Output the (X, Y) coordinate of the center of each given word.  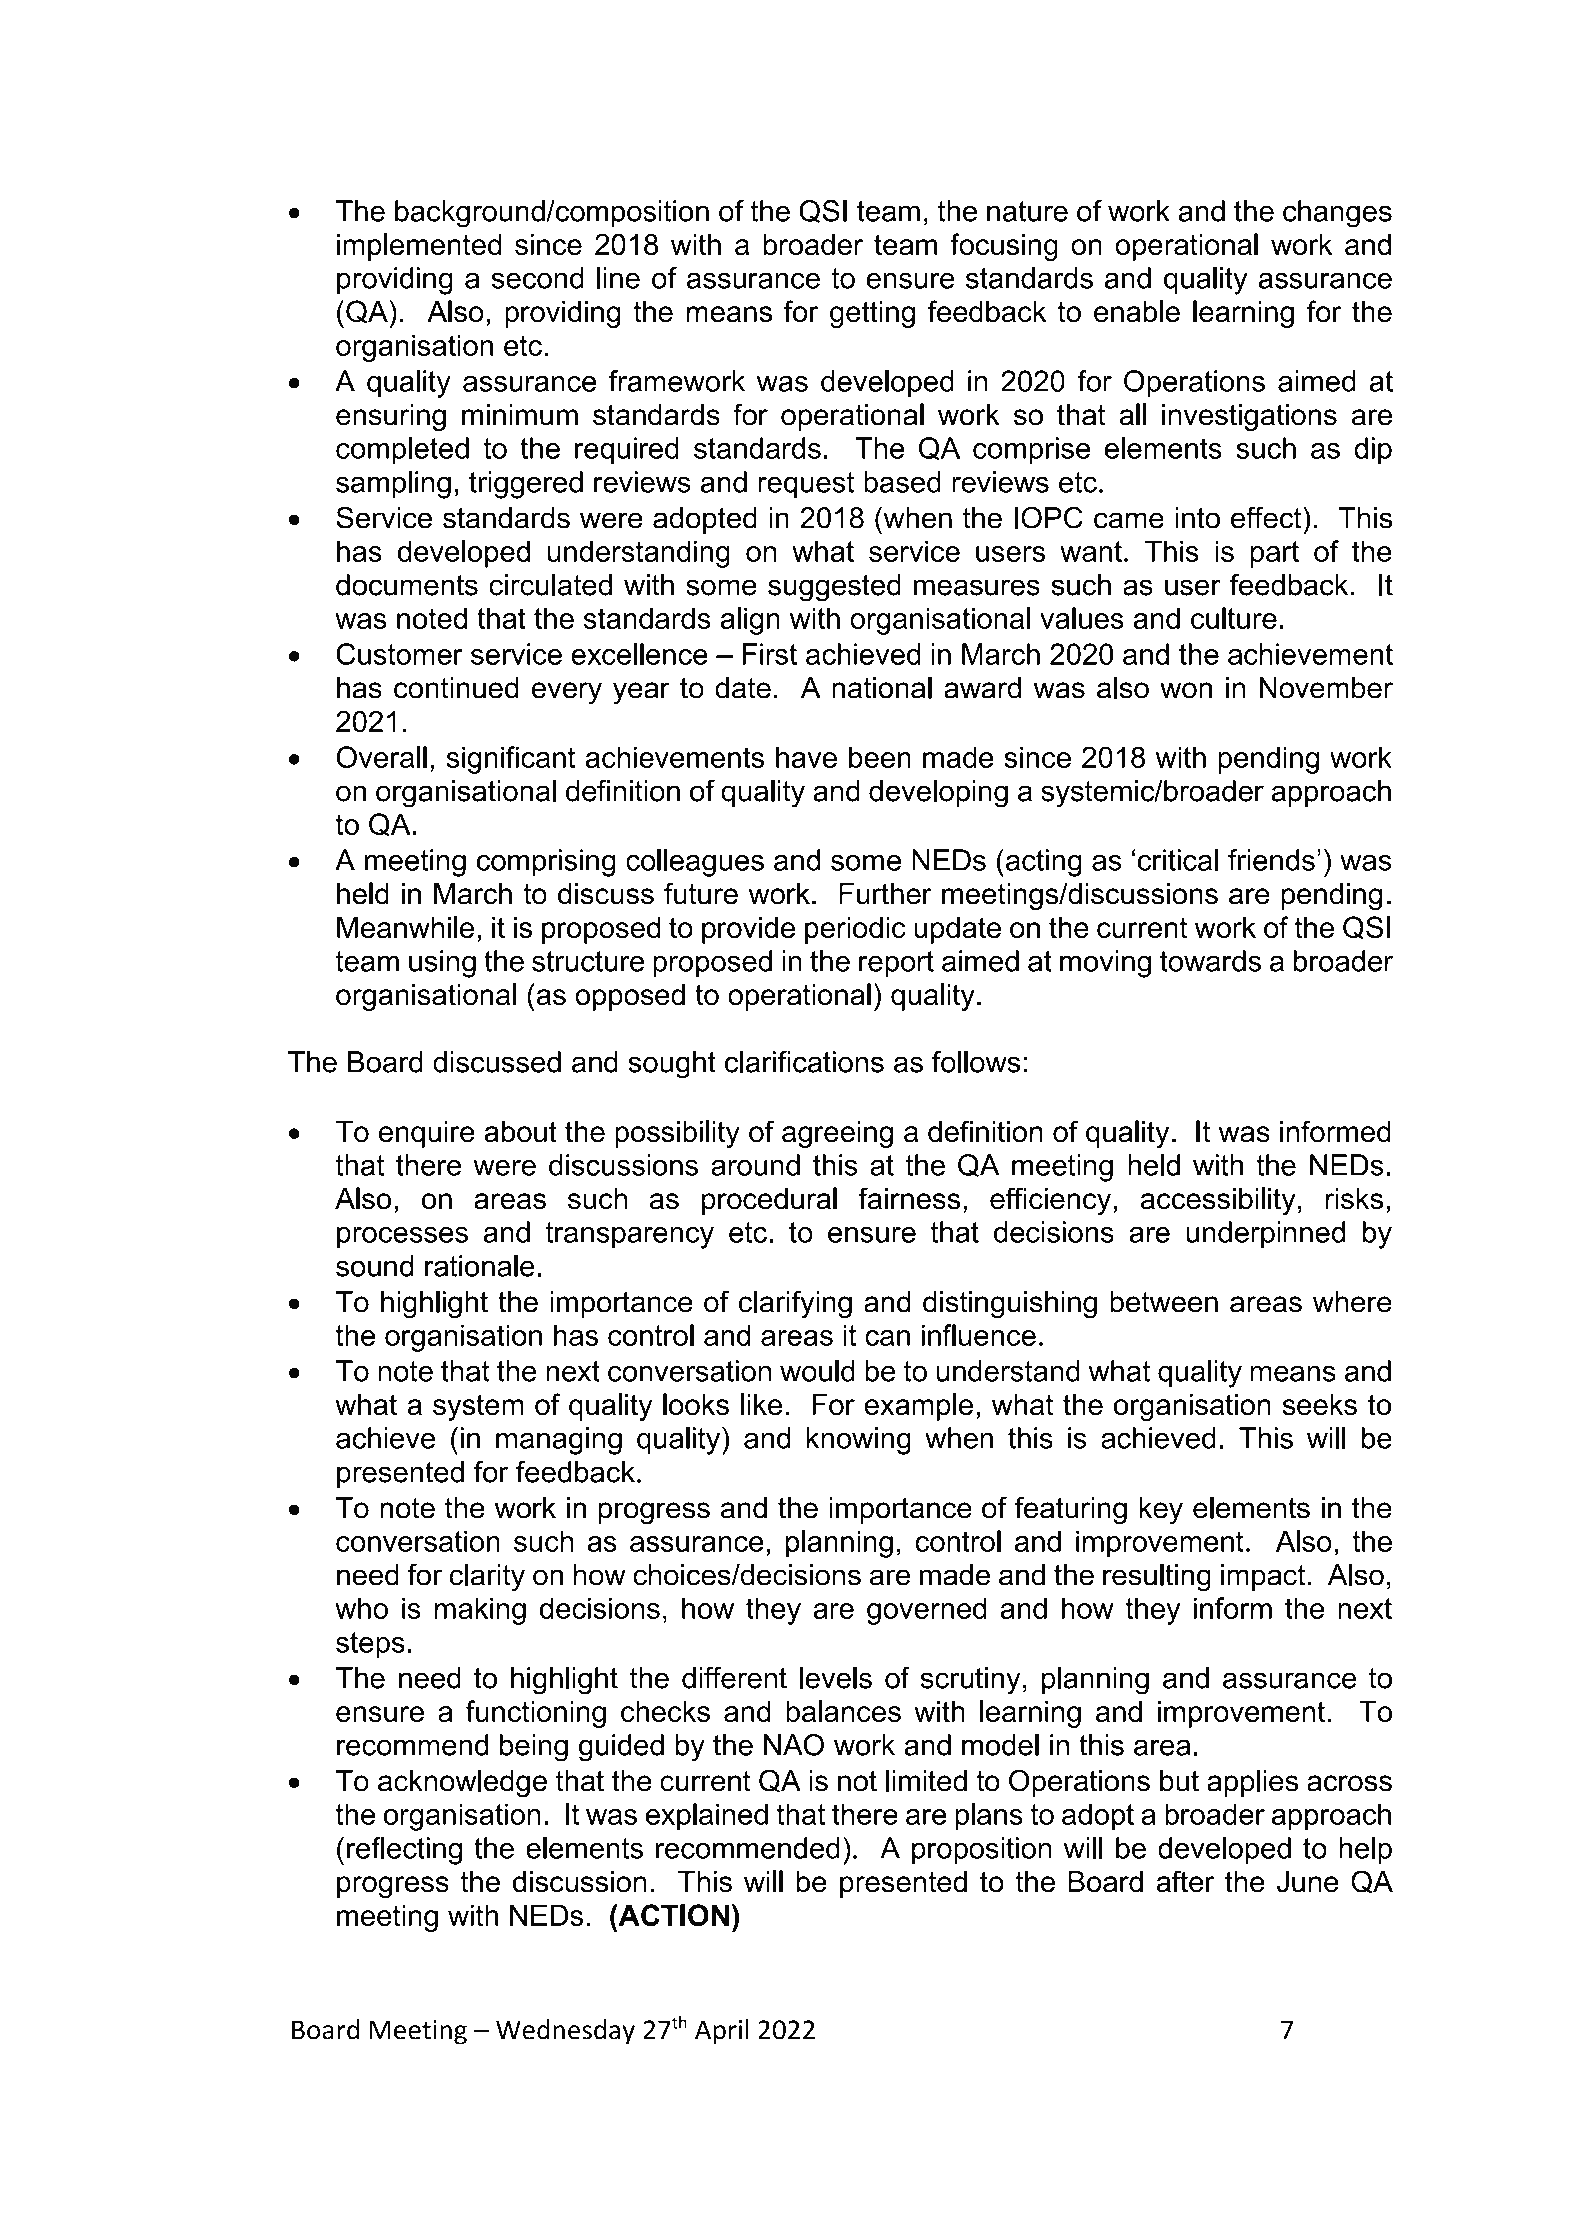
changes (1337, 214)
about (520, 1132)
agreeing (837, 1134)
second (538, 278)
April (722, 2032)
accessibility (1218, 1201)
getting (872, 314)
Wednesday (565, 2032)
